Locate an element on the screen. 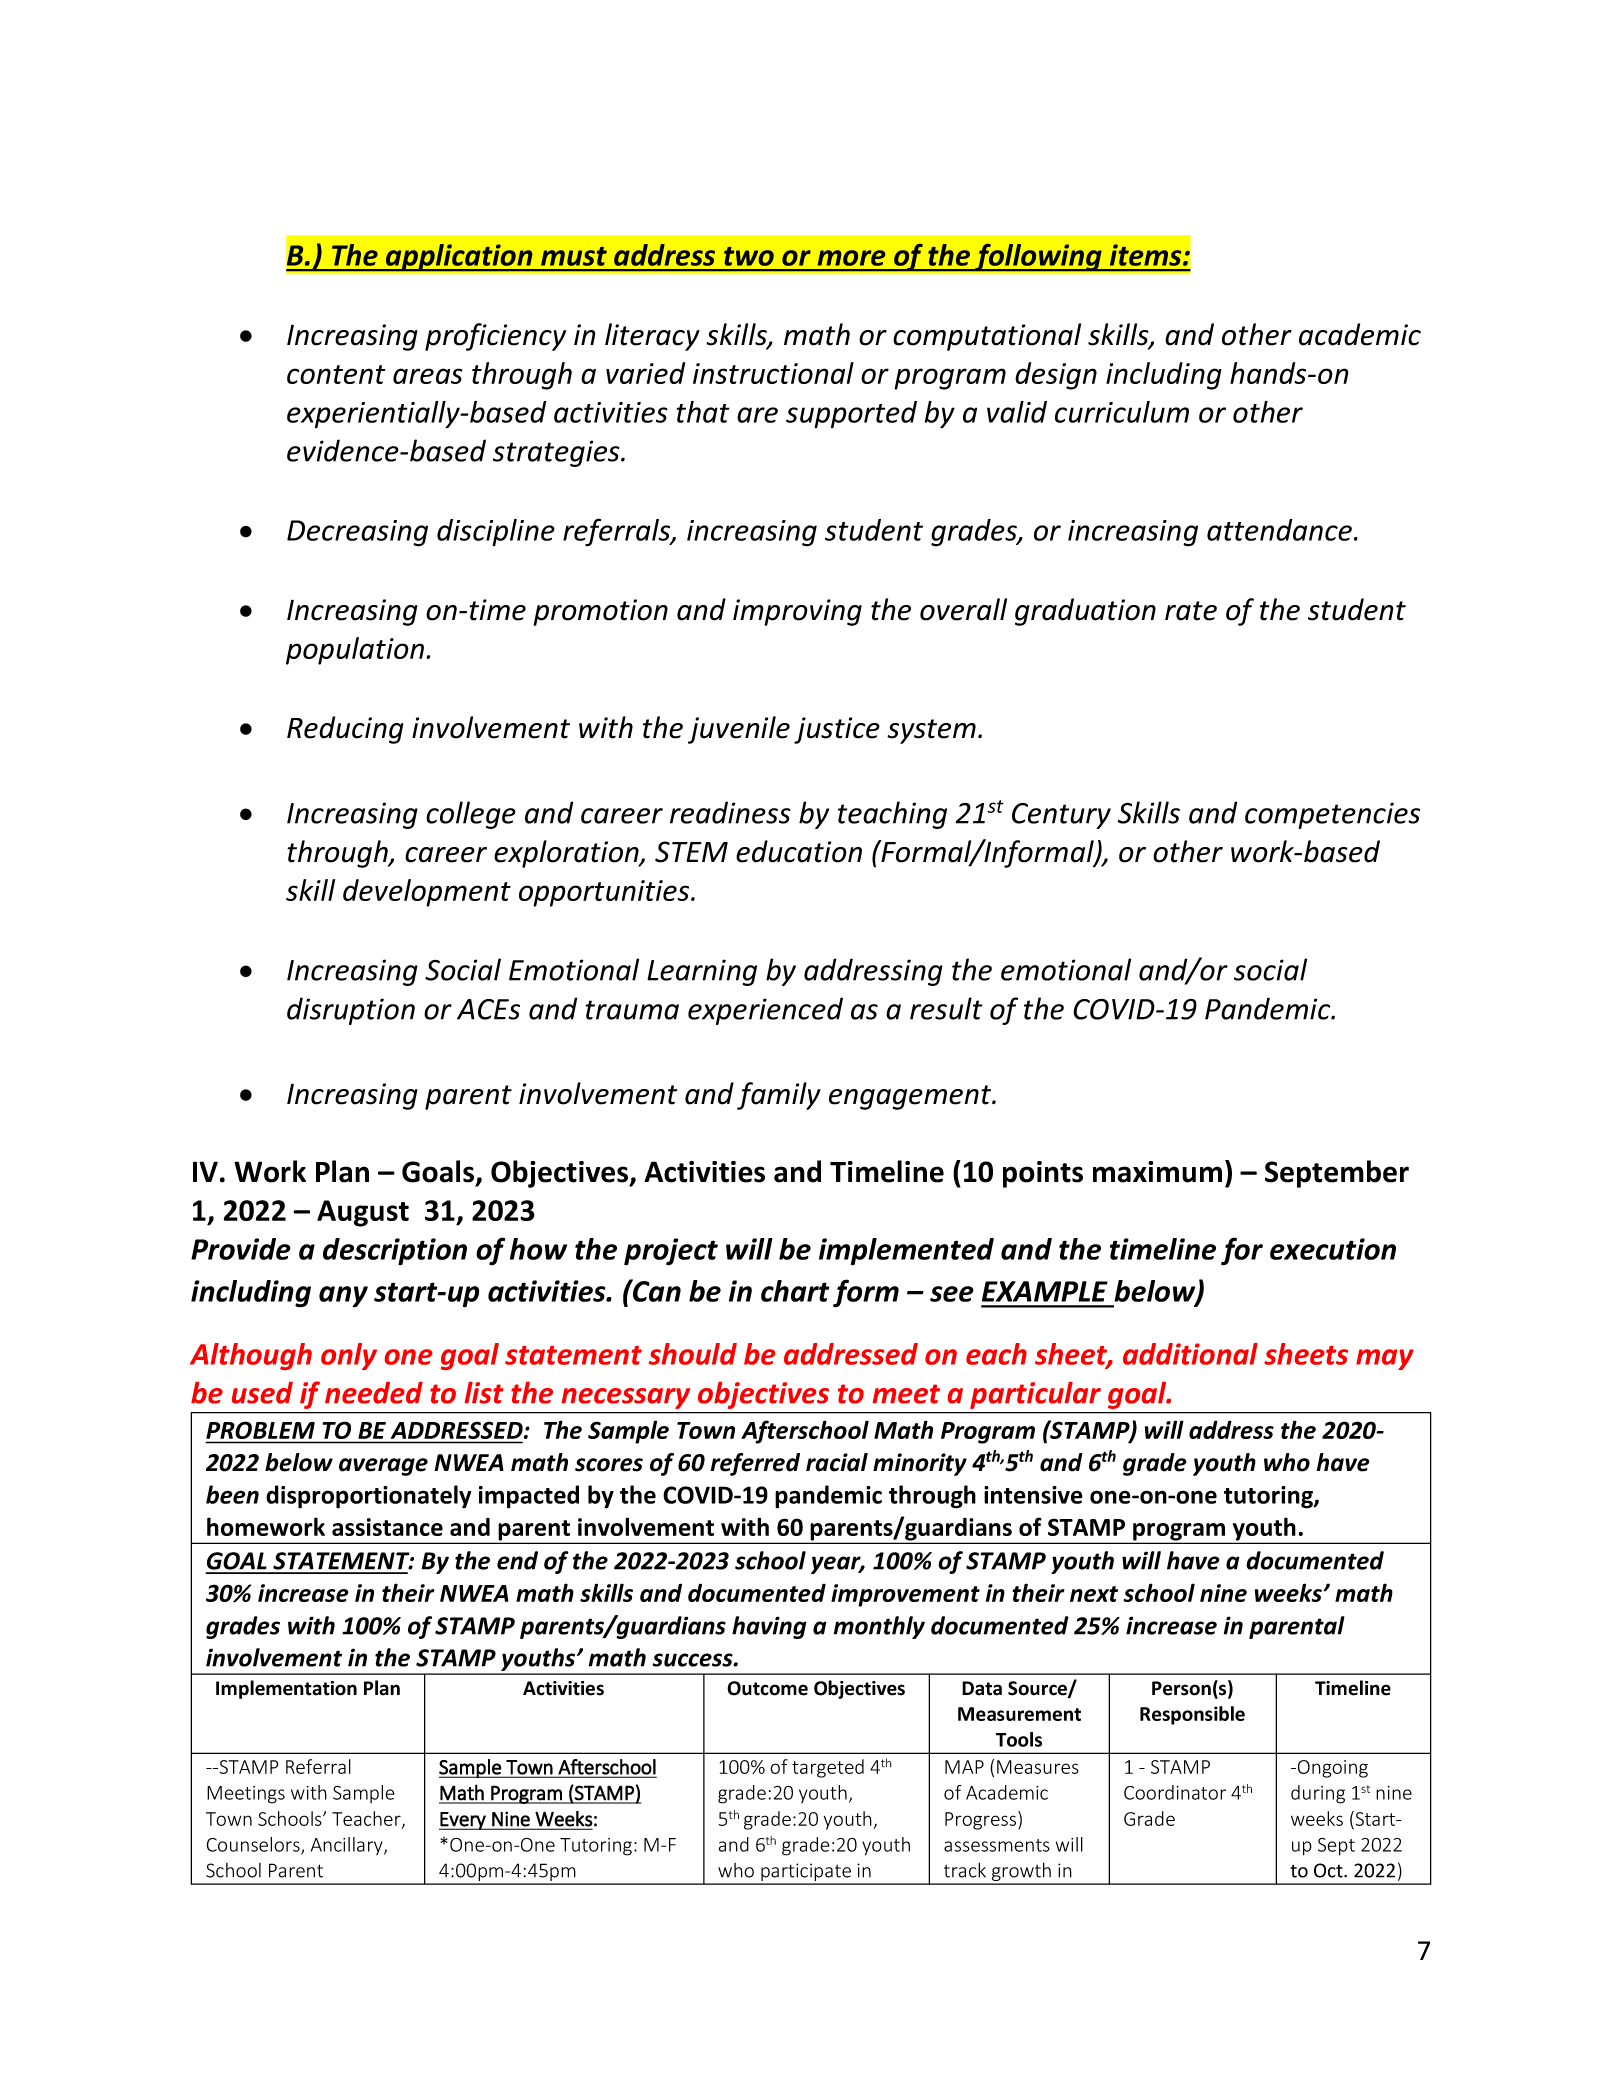 The height and width of the screenshot is (2099, 1622). maximum is located at coordinates (1157, 1172).
